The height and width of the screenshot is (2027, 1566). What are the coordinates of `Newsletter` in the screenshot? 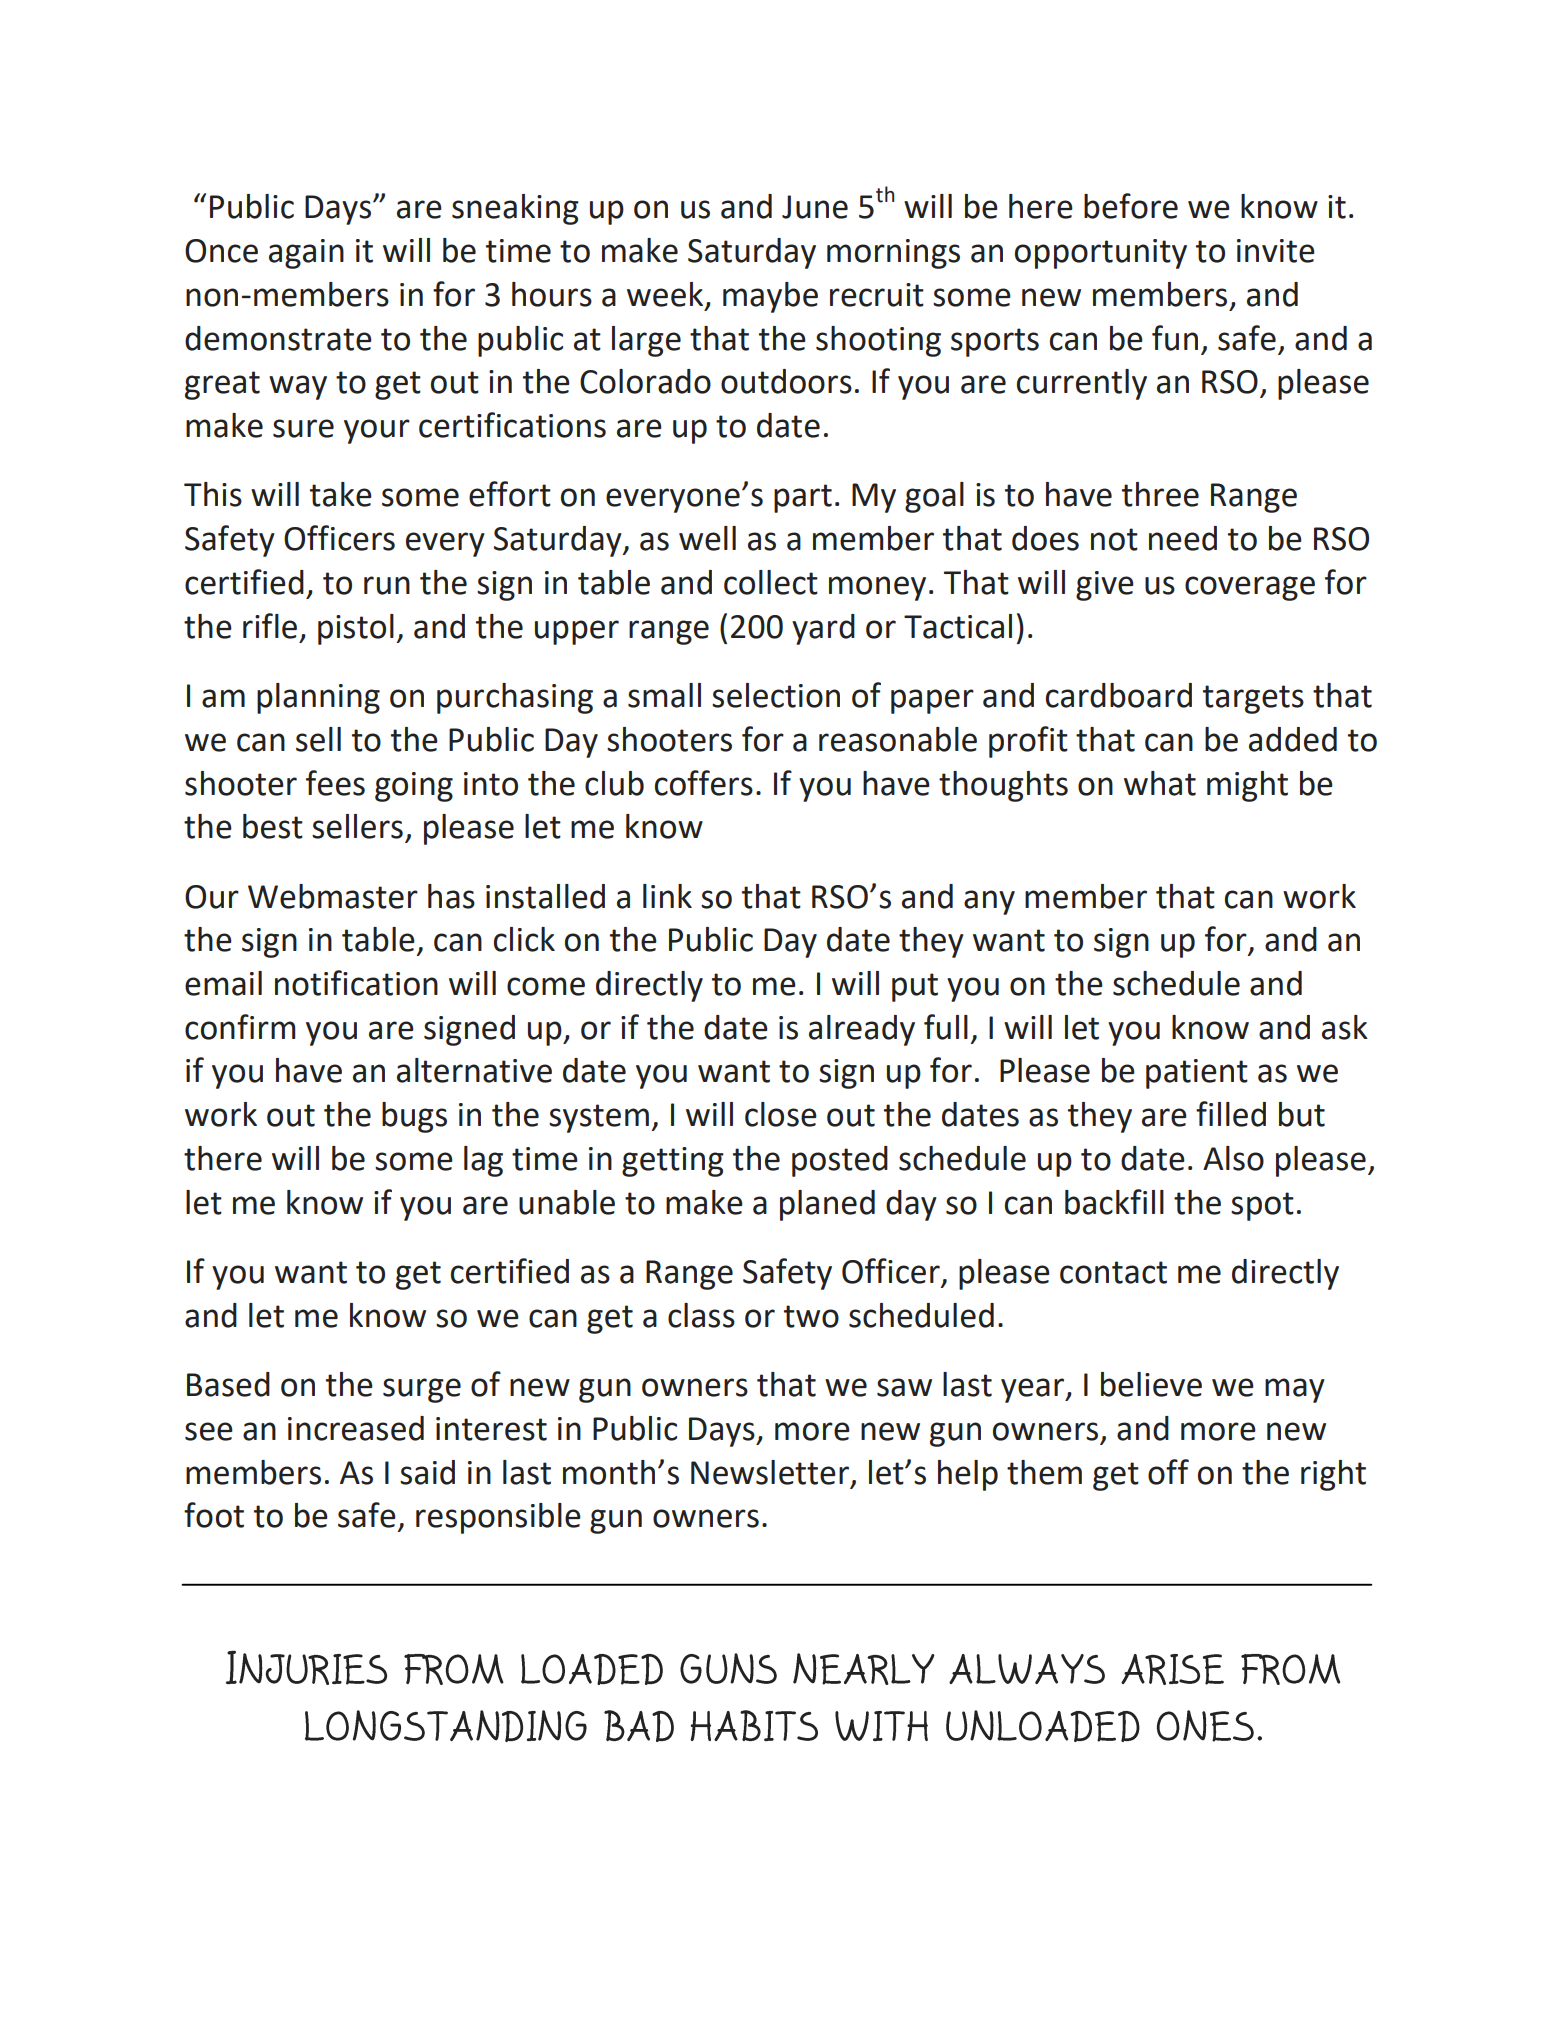 It's located at (770, 1472).
